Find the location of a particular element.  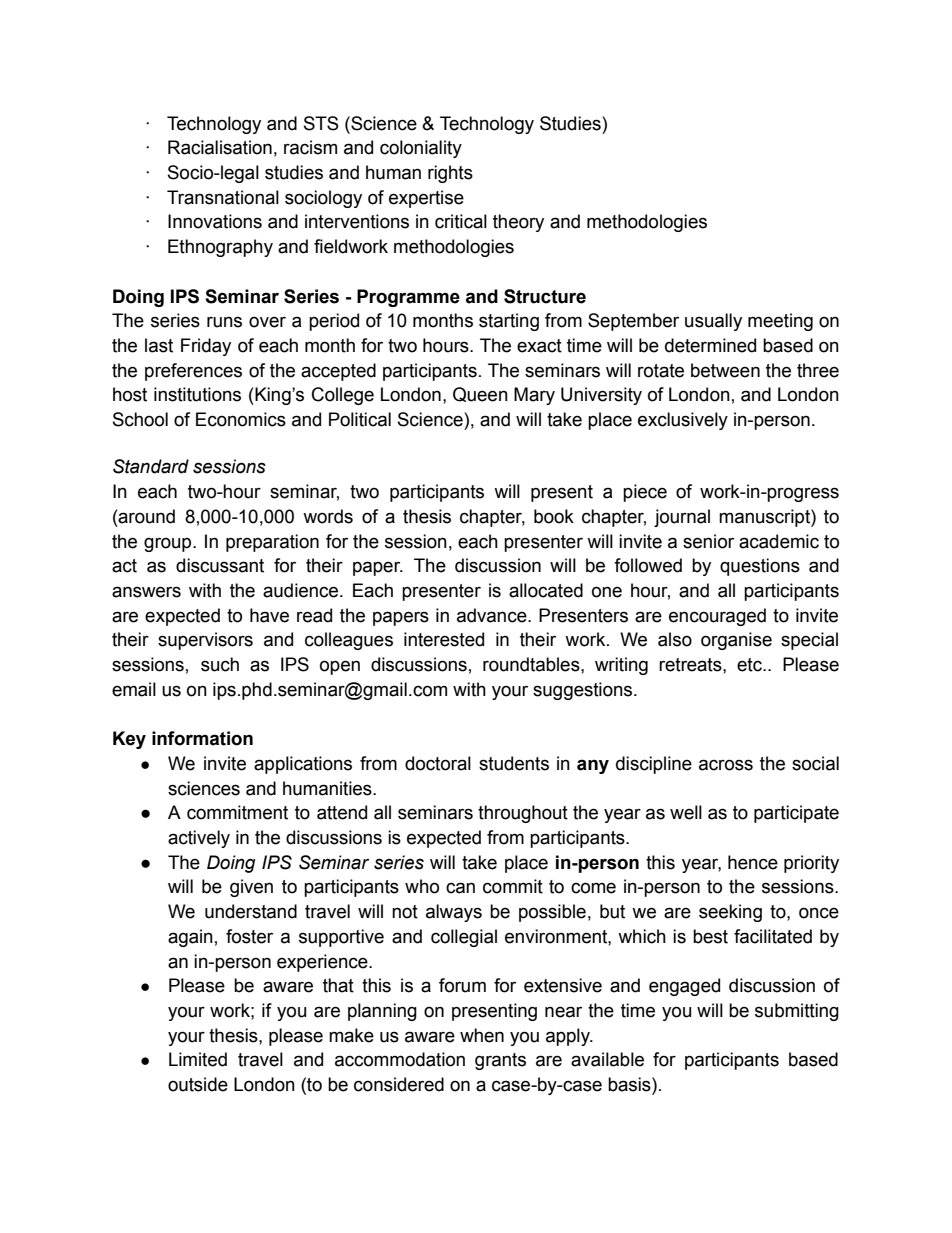

hence is located at coordinates (753, 862).
